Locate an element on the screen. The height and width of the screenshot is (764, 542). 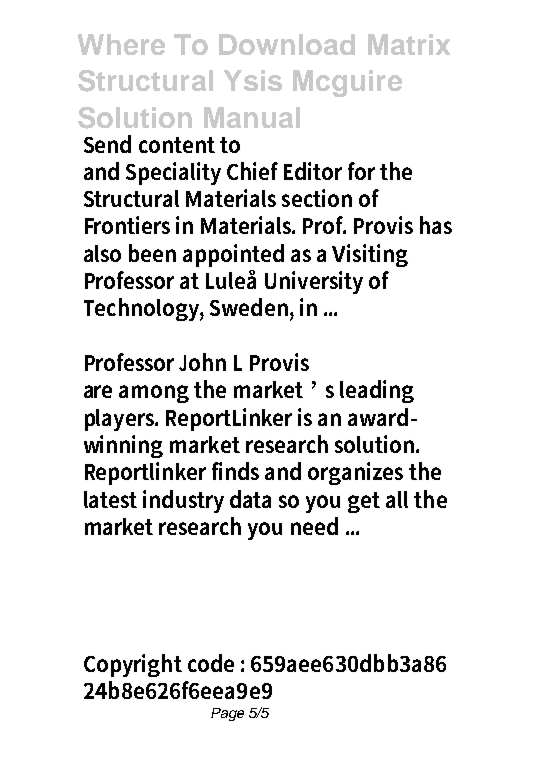
data is located at coordinates (250, 499).
